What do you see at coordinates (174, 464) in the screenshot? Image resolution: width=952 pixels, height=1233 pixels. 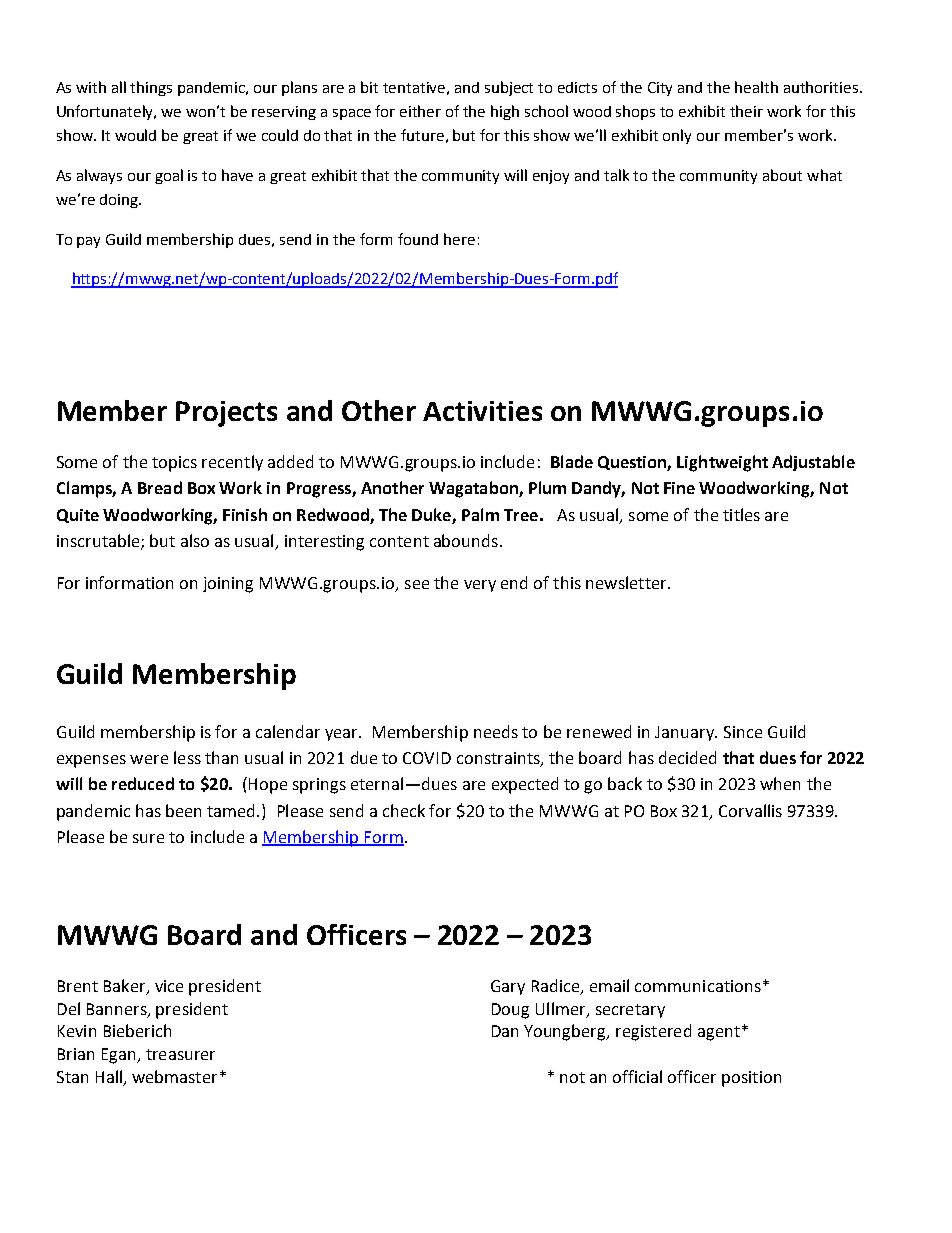 I see `topics` at bounding box center [174, 464].
